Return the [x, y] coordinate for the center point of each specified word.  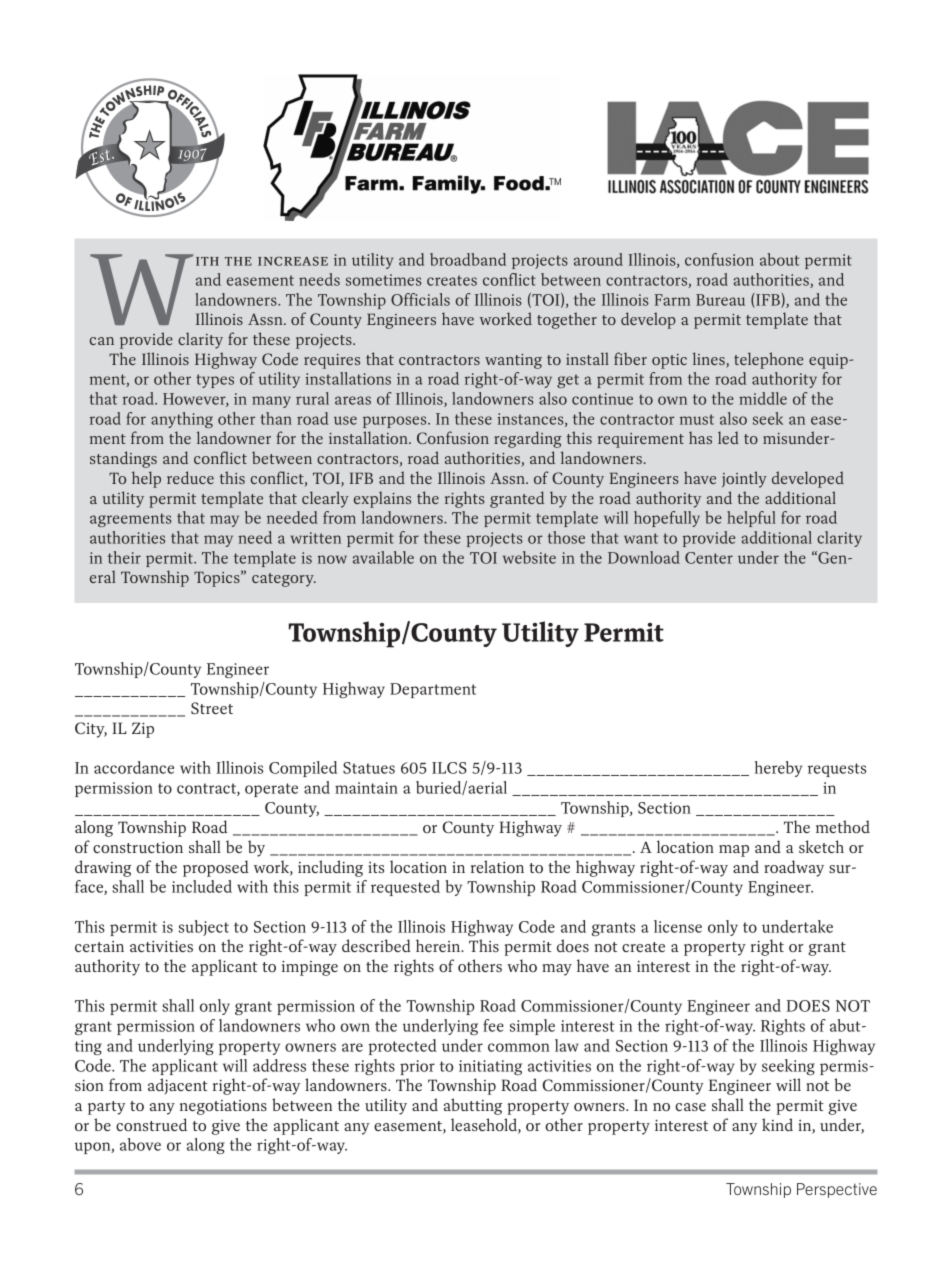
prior [417, 1067]
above [140, 1144]
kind [777, 1124]
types [215, 381]
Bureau [720, 300]
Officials [420, 299]
